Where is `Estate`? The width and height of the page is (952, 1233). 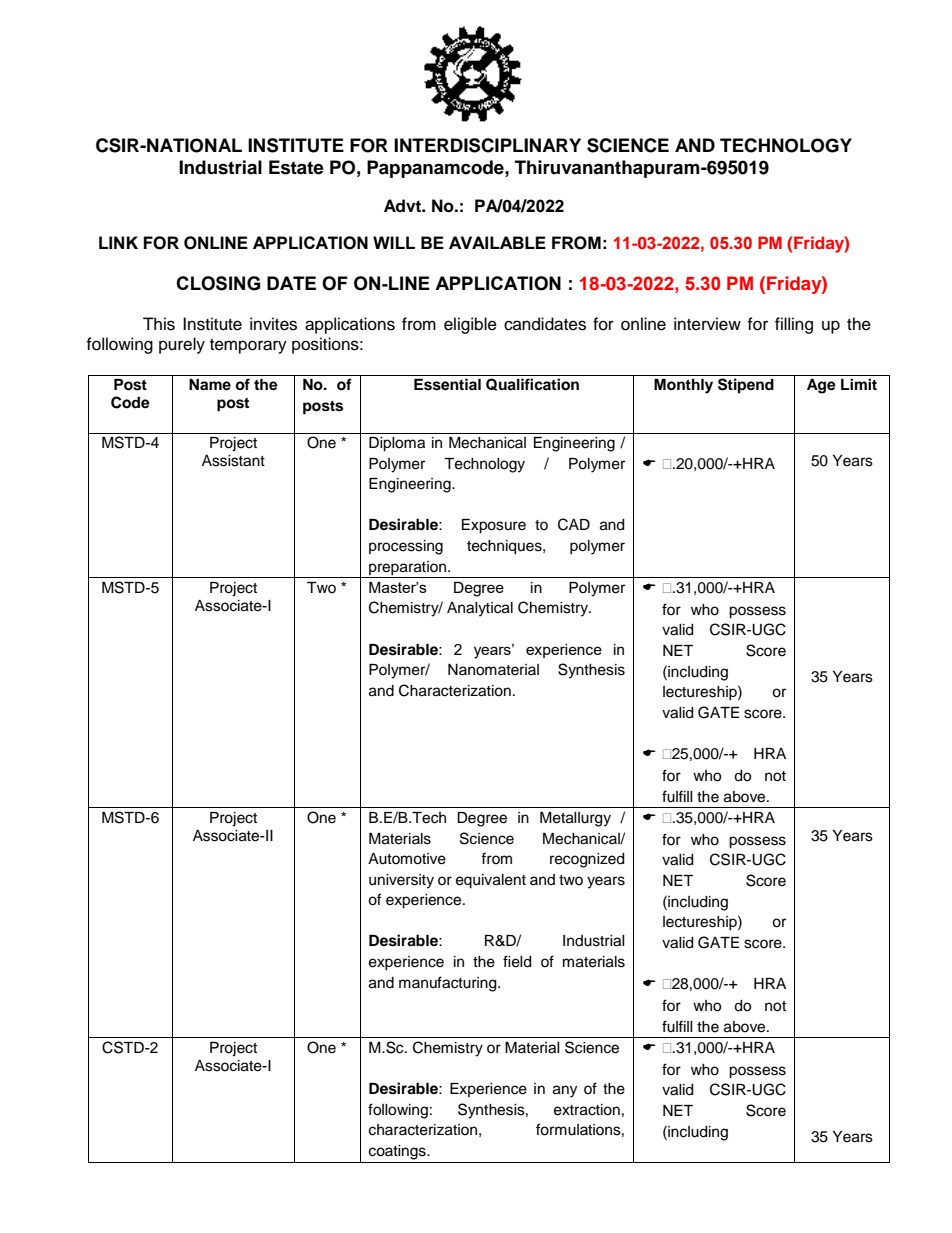
Estate is located at coordinates (296, 167).
